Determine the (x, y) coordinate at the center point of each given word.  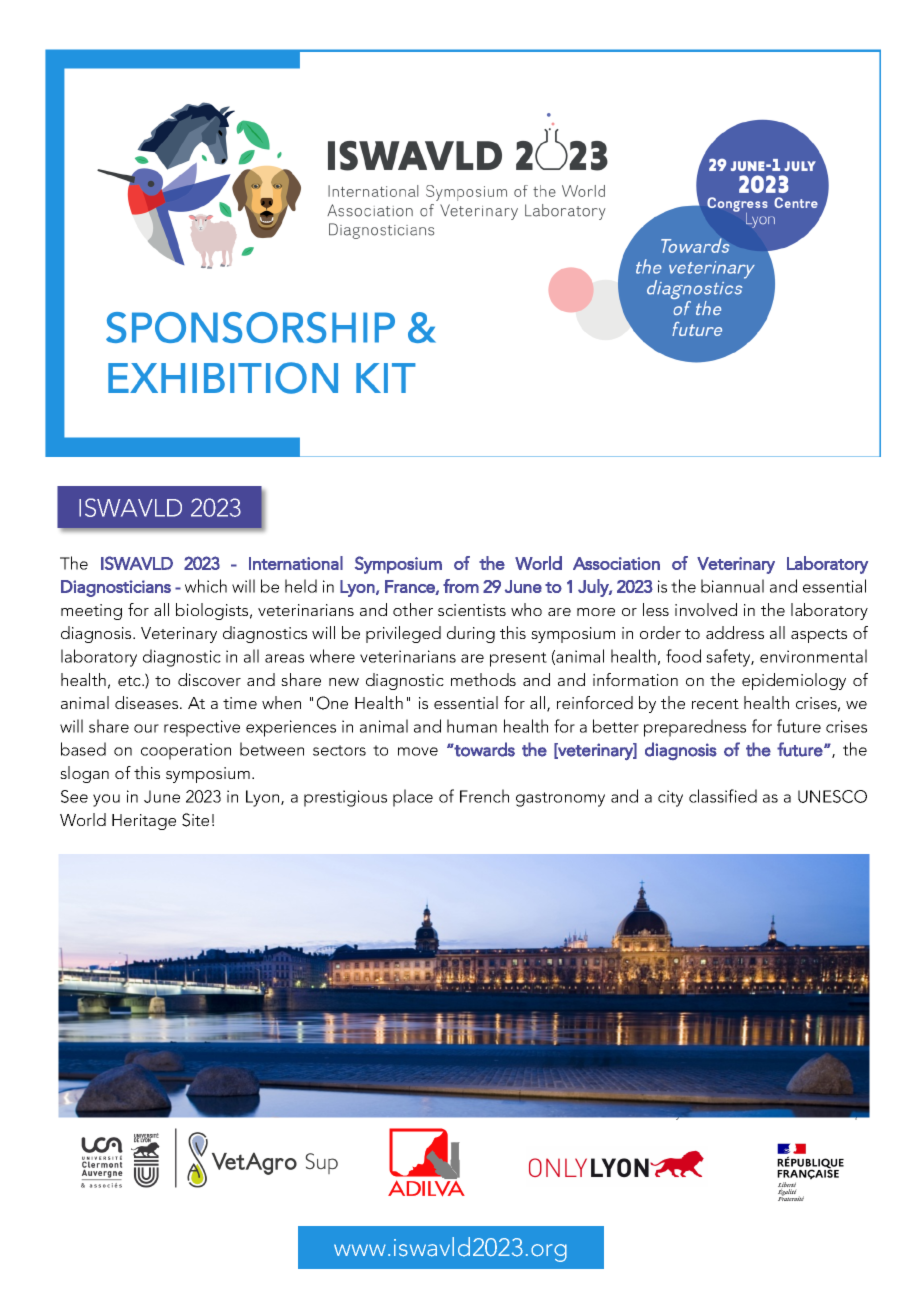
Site (195, 820)
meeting (91, 612)
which (206, 586)
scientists (472, 610)
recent (715, 704)
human (472, 726)
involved (706, 609)
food (683, 656)
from (461, 586)
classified (723, 796)
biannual (732, 586)
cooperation (186, 751)
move (418, 751)
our (146, 728)
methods (483, 679)
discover (209, 679)
